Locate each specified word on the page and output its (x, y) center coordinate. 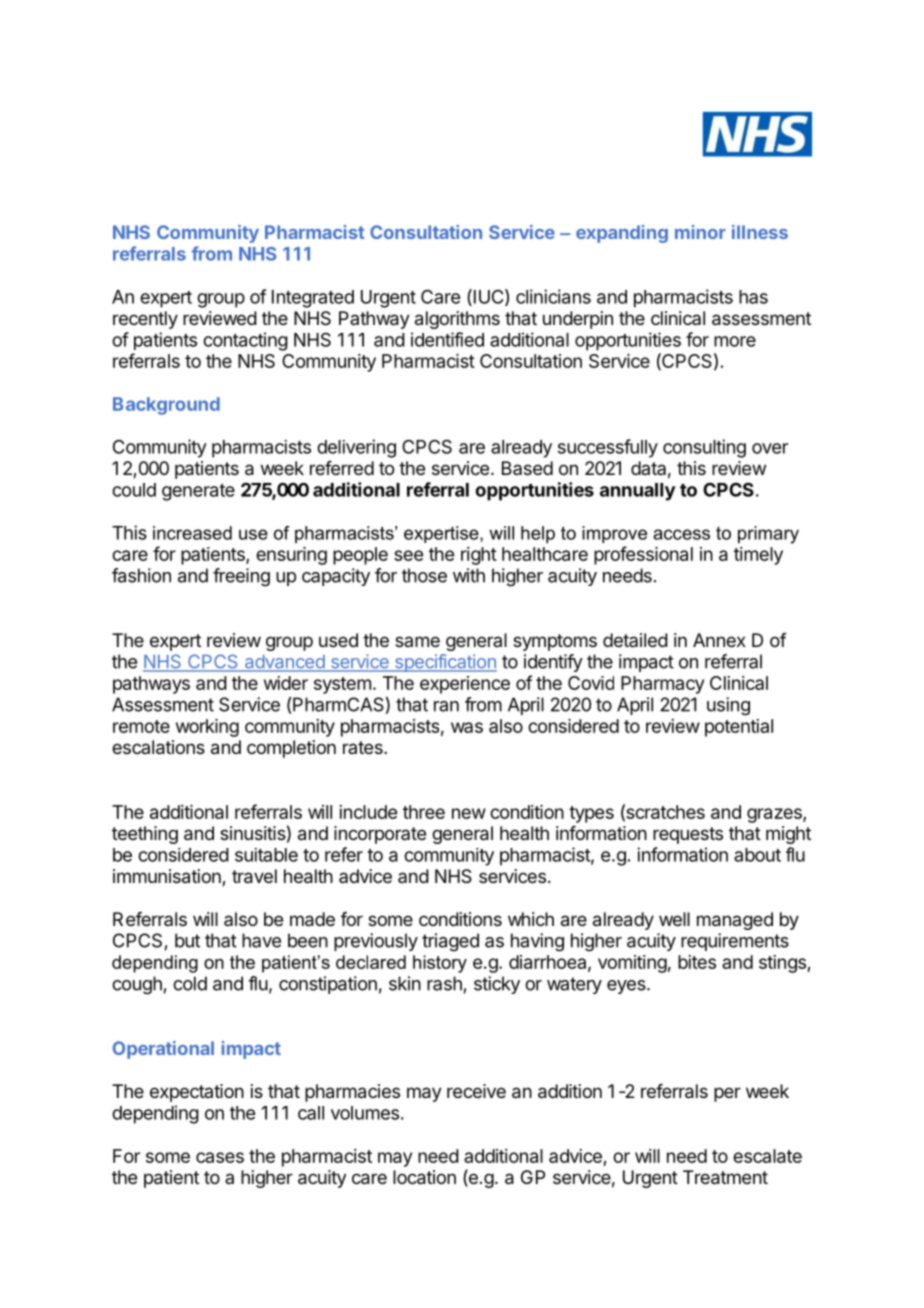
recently (145, 320)
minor (700, 232)
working (207, 728)
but (187, 940)
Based (527, 468)
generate (198, 492)
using (728, 706)
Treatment (725, 1177)
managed (735, 921)
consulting (704, 448)
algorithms (457, 320)
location (424, 1177)
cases (220, 1157)
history (440, 964)
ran (446, 706)
